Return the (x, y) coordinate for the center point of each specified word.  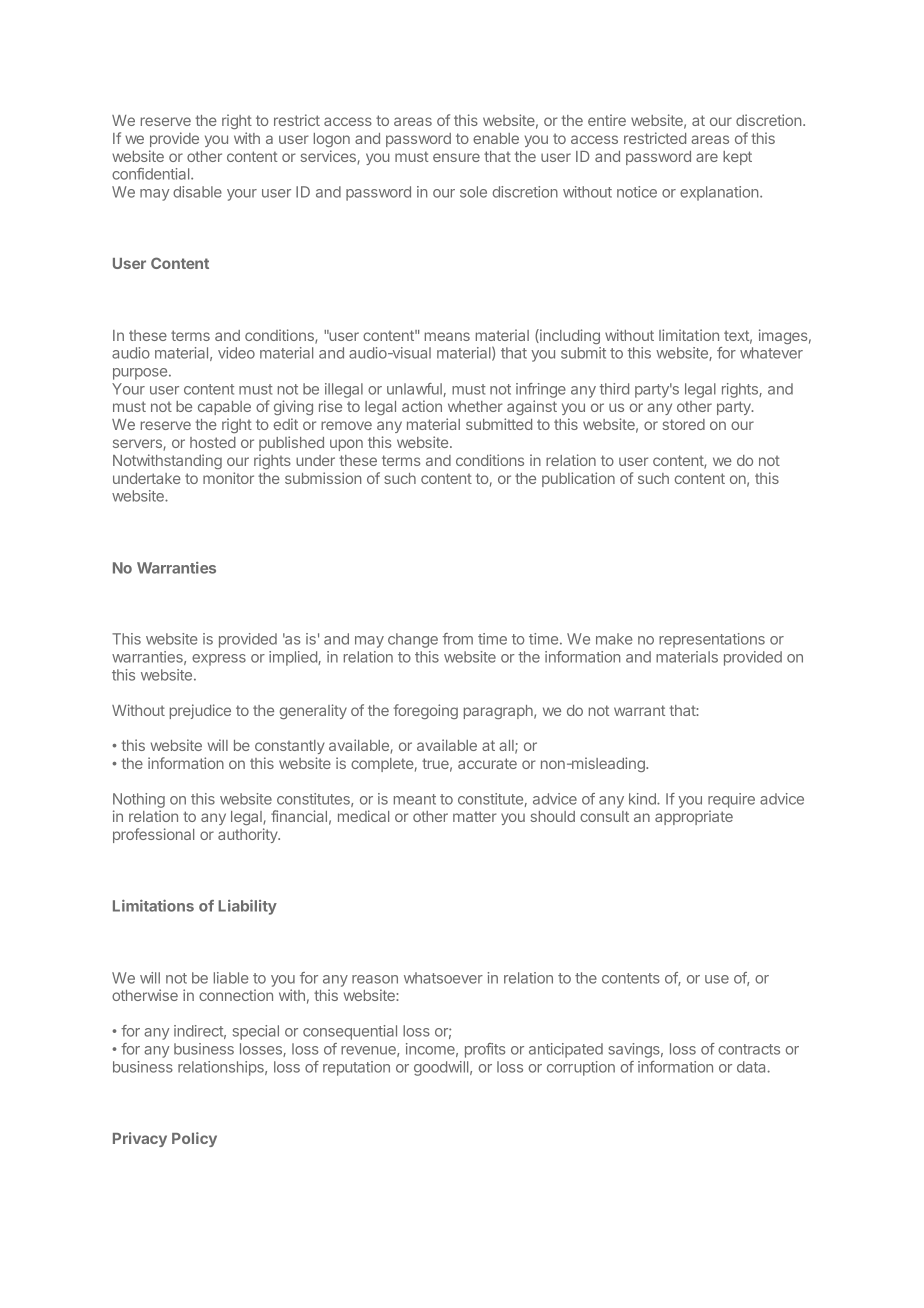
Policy (194, 1139)
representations (712, 640)
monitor (228, 478)
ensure (456, 157)
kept (737, 158)
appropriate (694, 817)
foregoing (425, 711)
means (447, 336)
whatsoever (443, 978)
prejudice (200, 711)
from (458, 639)
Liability (247, 907)
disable (197, 192)
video (236, 353)
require (731, 800)
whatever (771, 353)
